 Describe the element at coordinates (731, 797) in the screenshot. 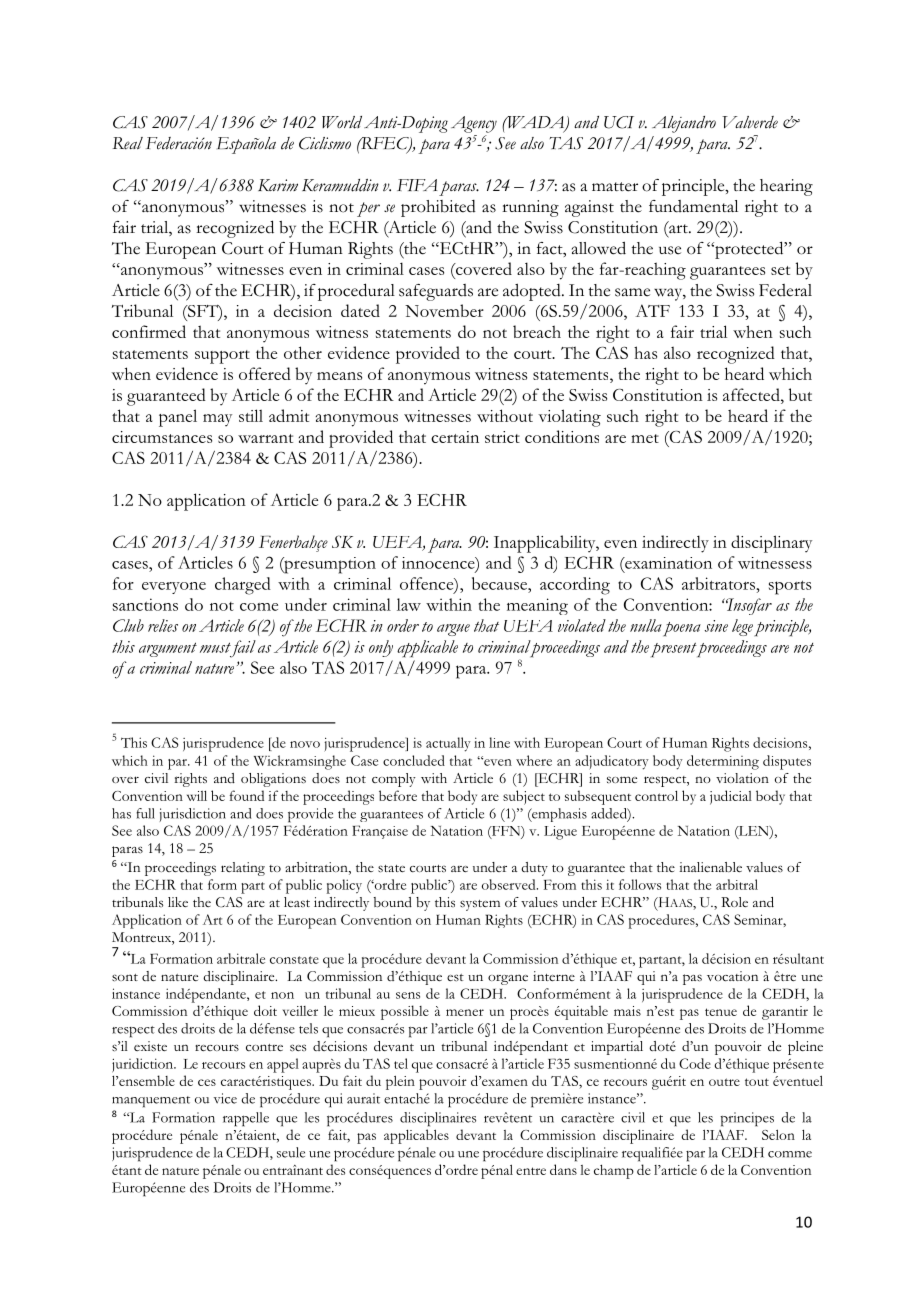

I see `judicial` at that location.
